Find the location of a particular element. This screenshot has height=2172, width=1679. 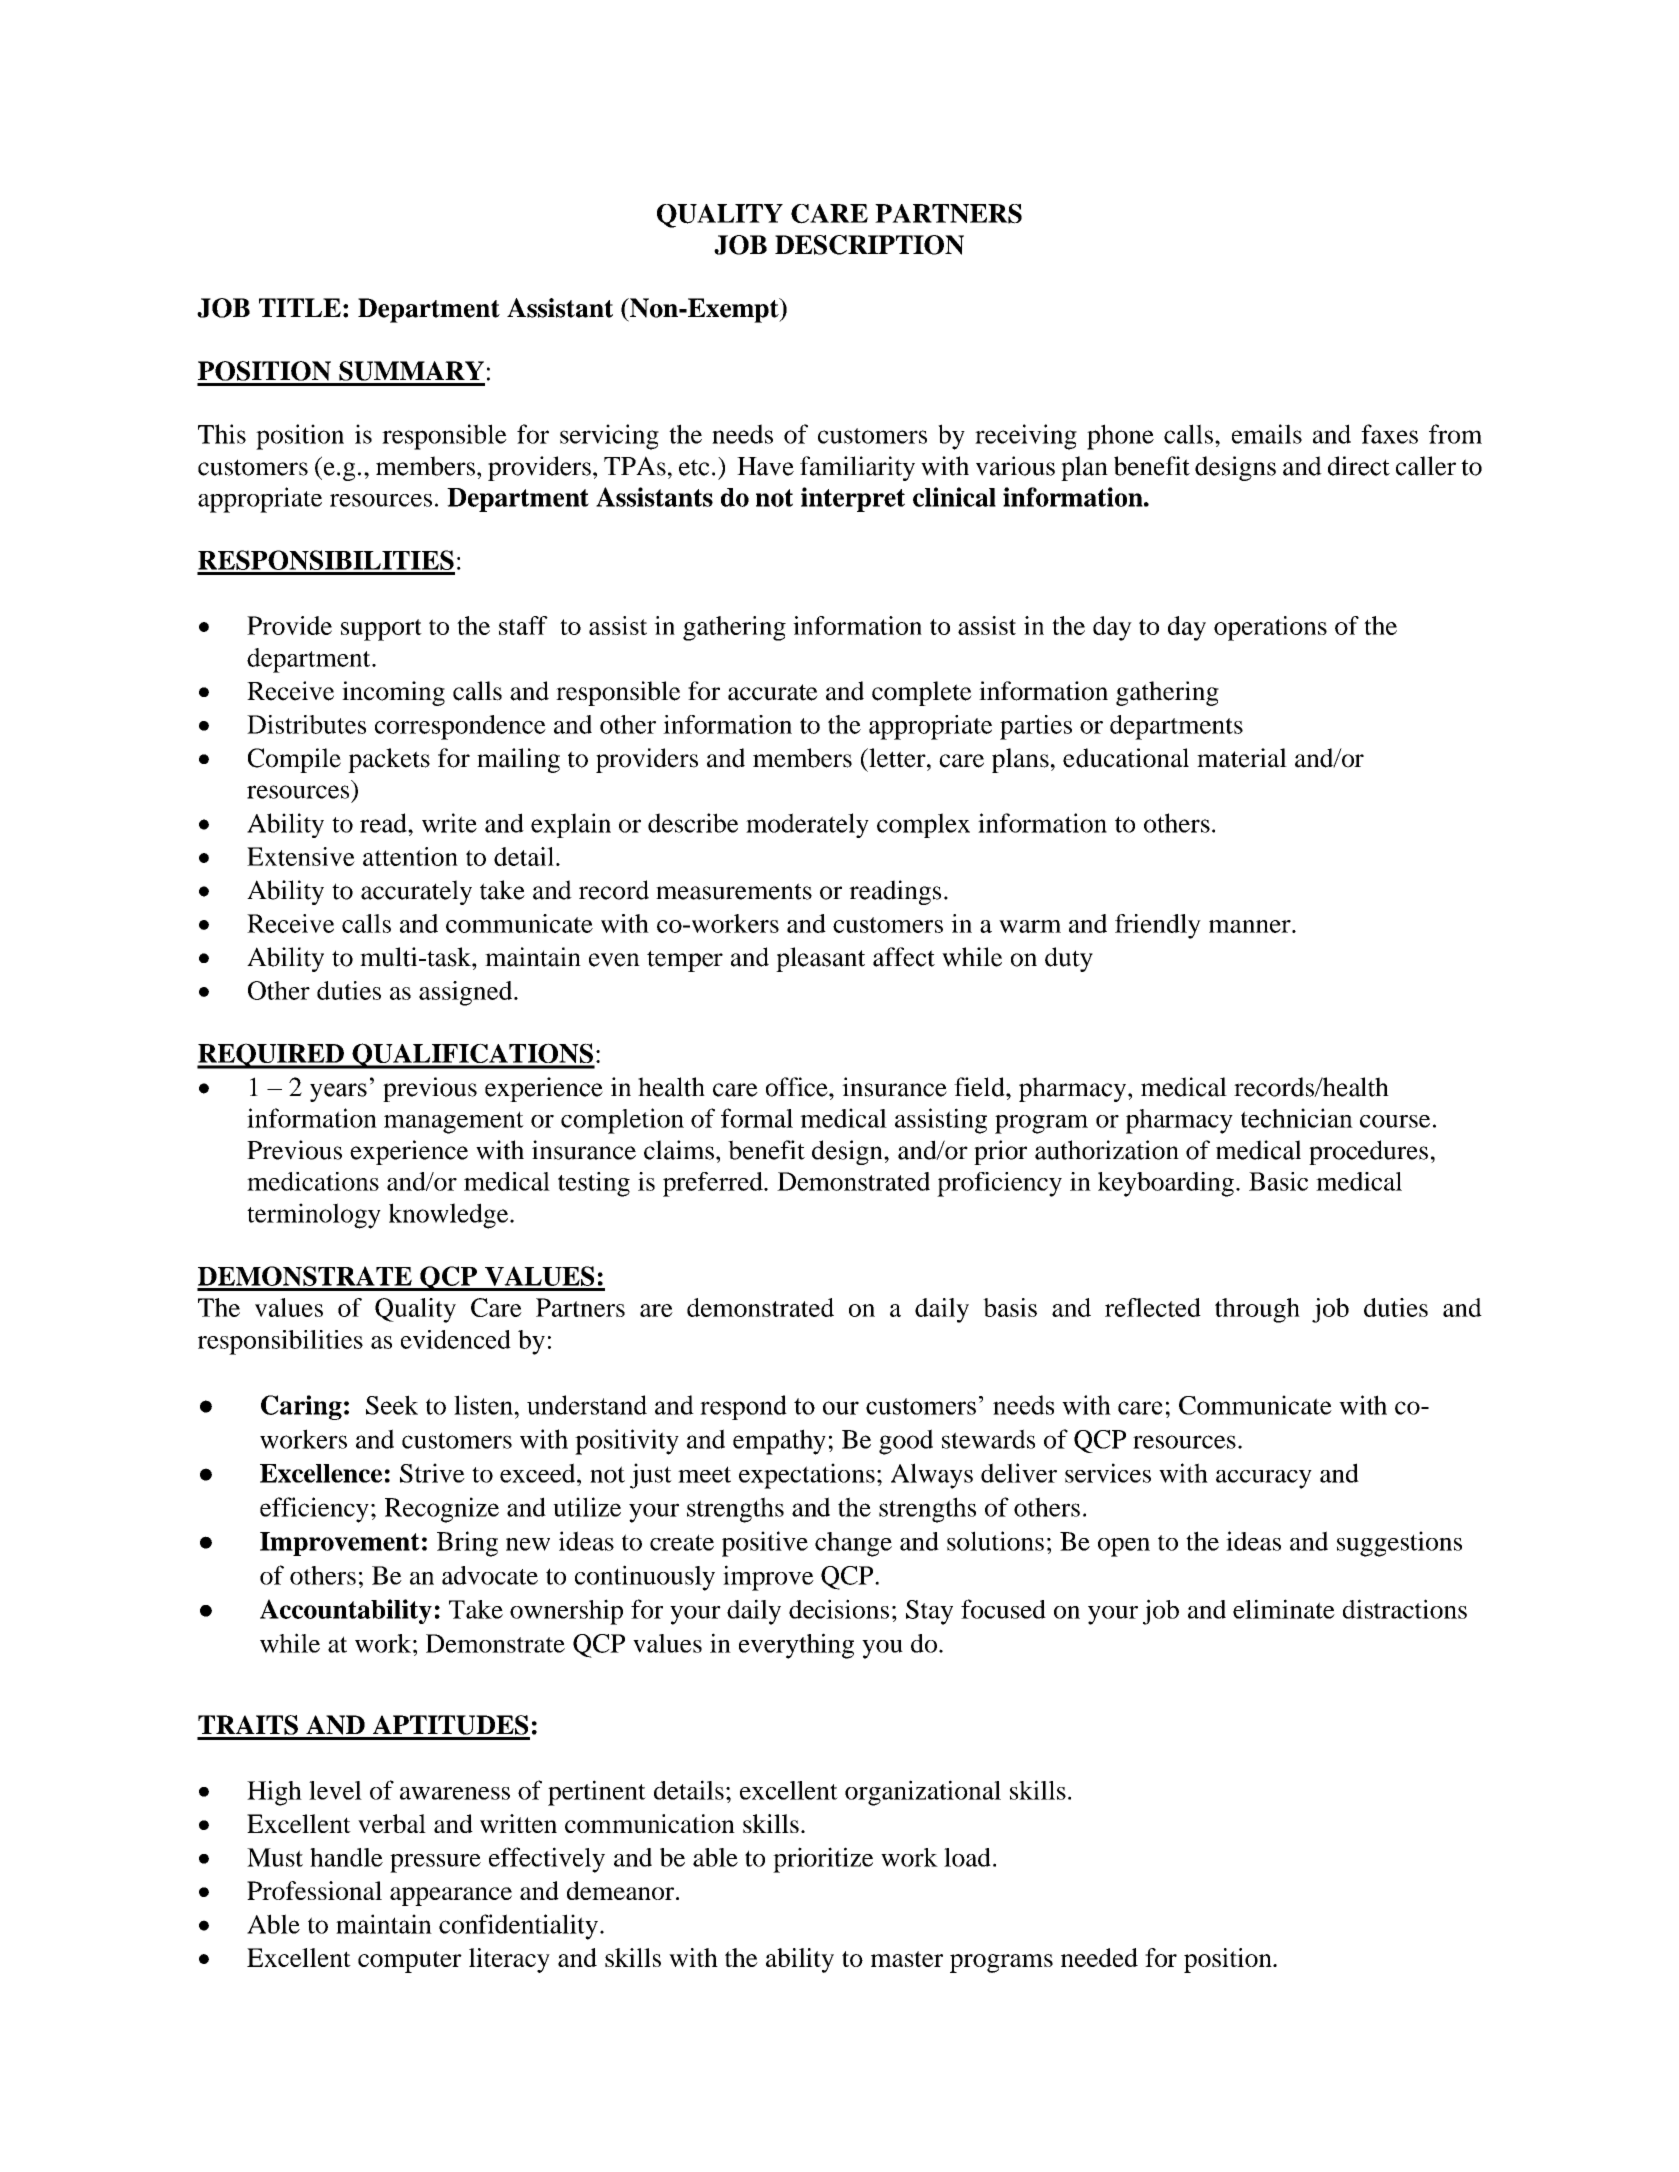

TITLE is located at coordinates (300, 307).
